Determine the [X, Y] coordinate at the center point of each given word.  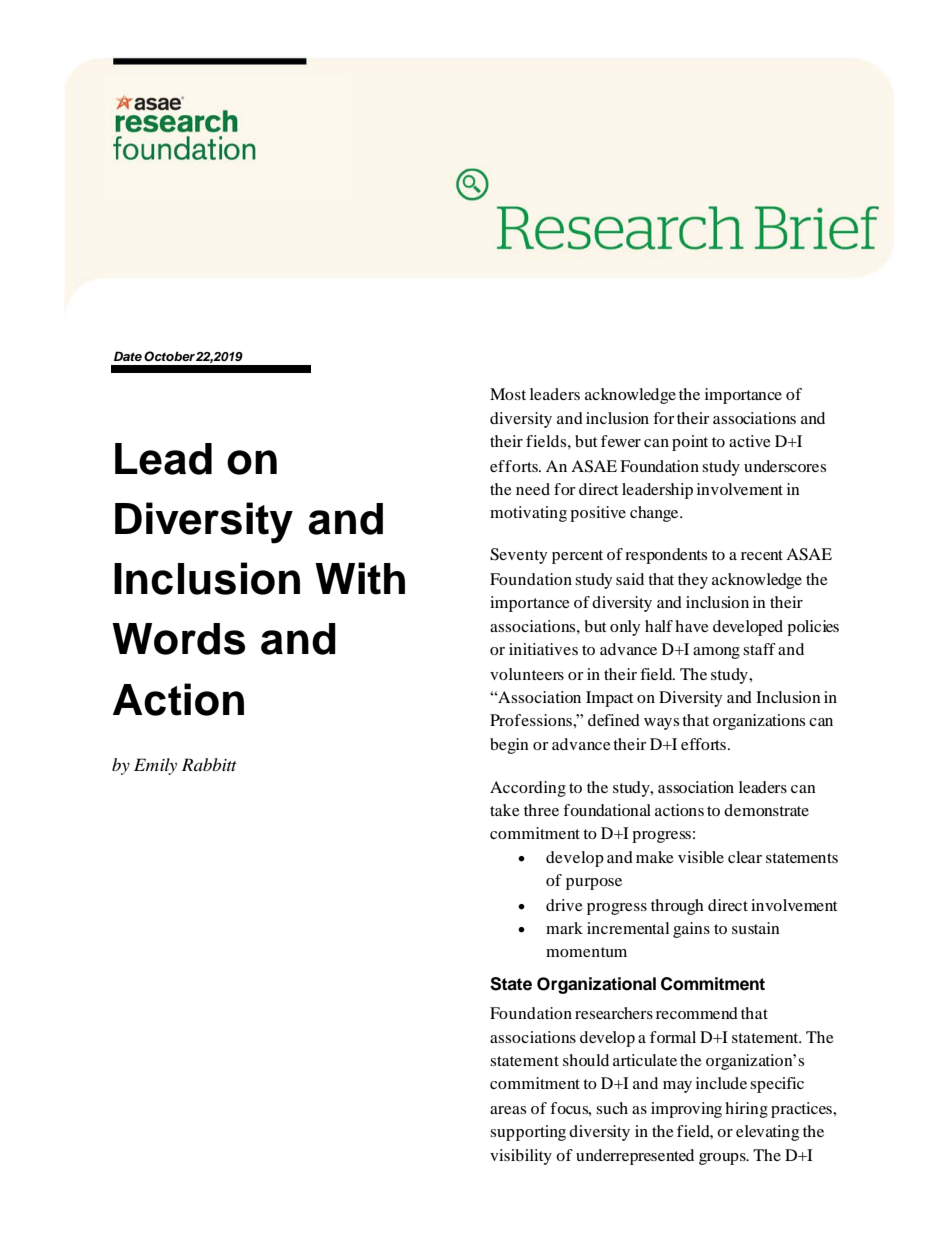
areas [508, 1110]
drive [564, 905]
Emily [155, 766]
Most [508, 394]
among [716, 653]
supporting [528, 1133]
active [750, 441]
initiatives [543, 649]
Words [178, 639]
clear [745, 857]
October [169, 356]
